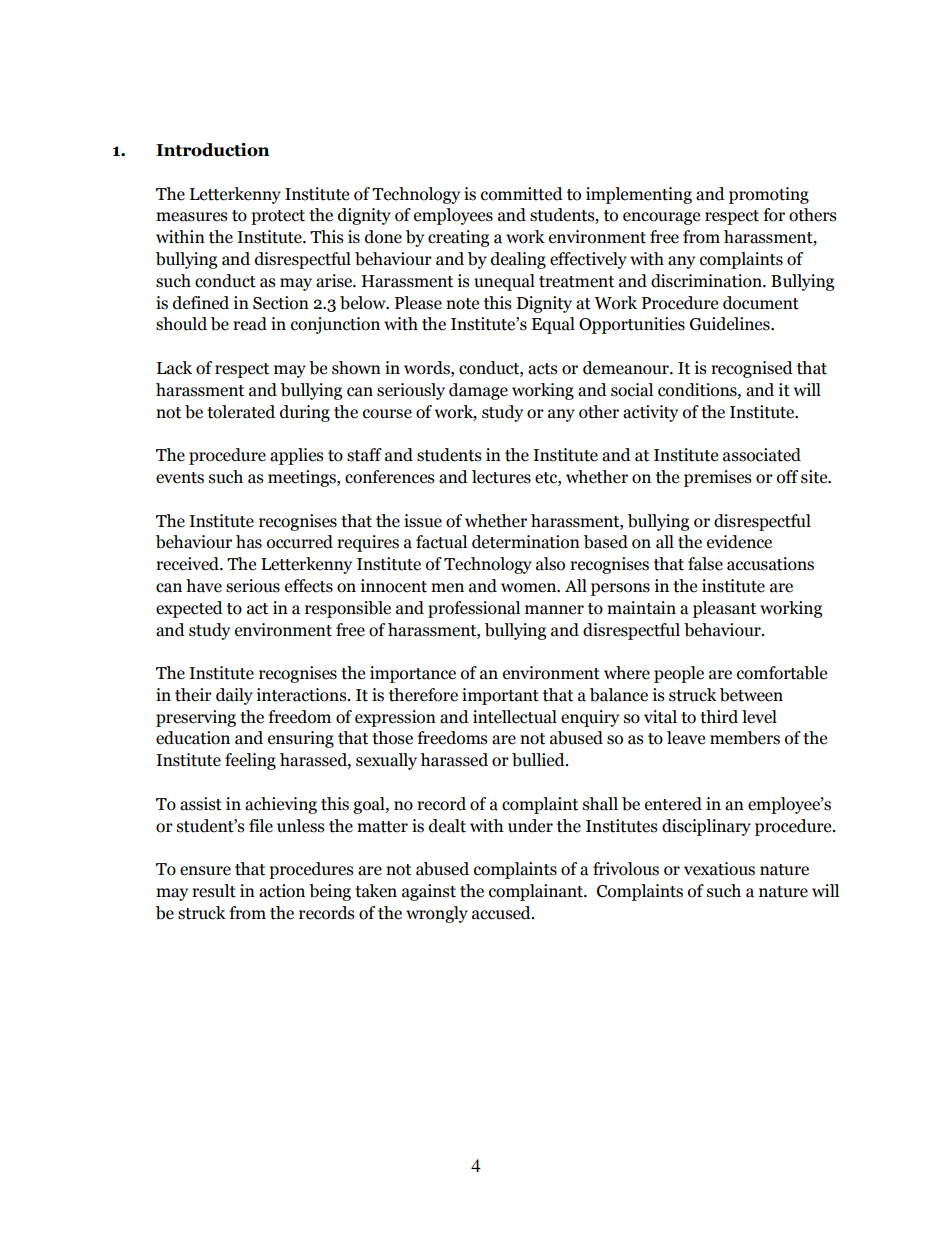 The height and width of the screenshot is (1233, 952). I want to click on activity, so click(650, 413).
